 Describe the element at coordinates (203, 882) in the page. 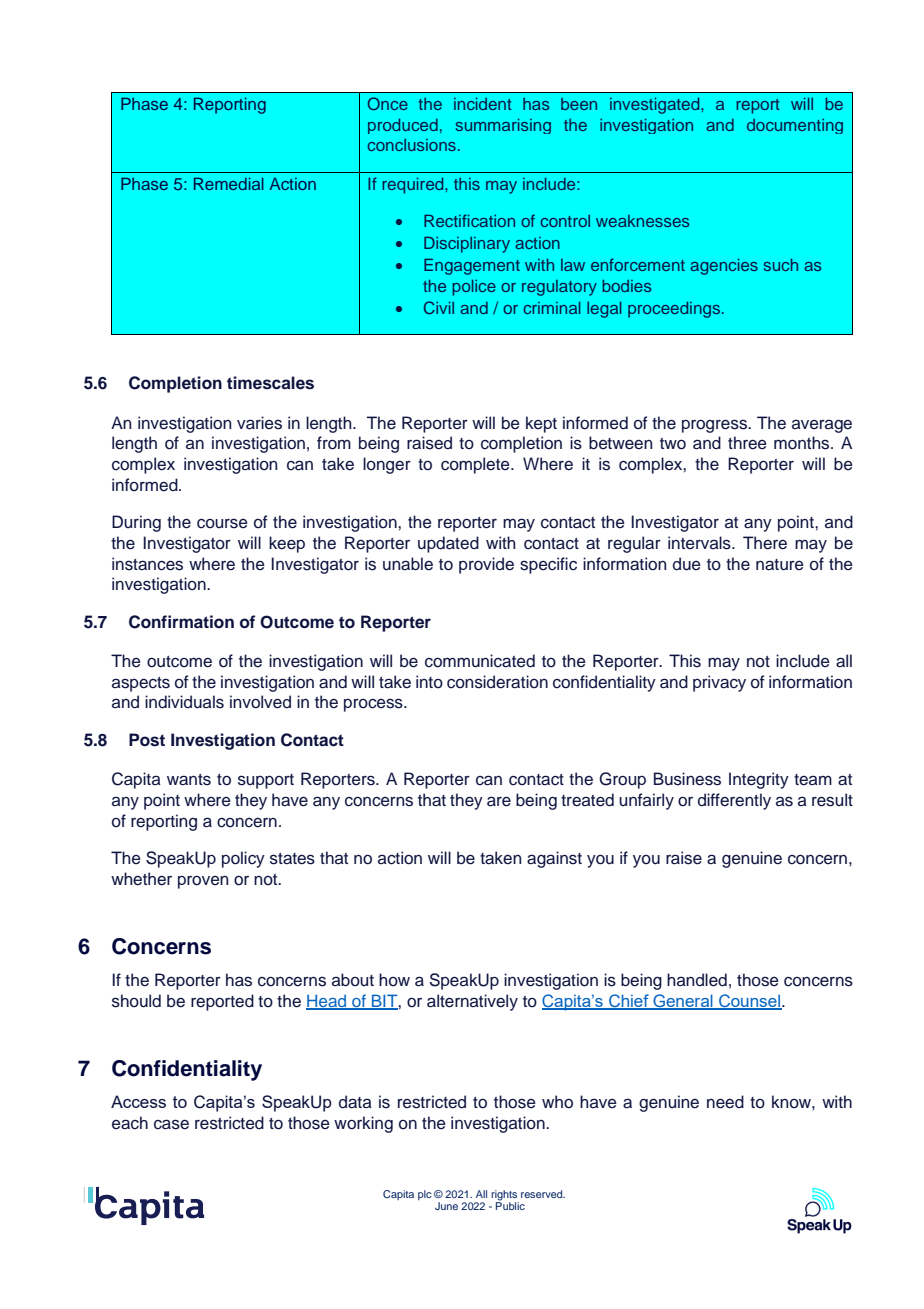

I see `proven` at that location.
